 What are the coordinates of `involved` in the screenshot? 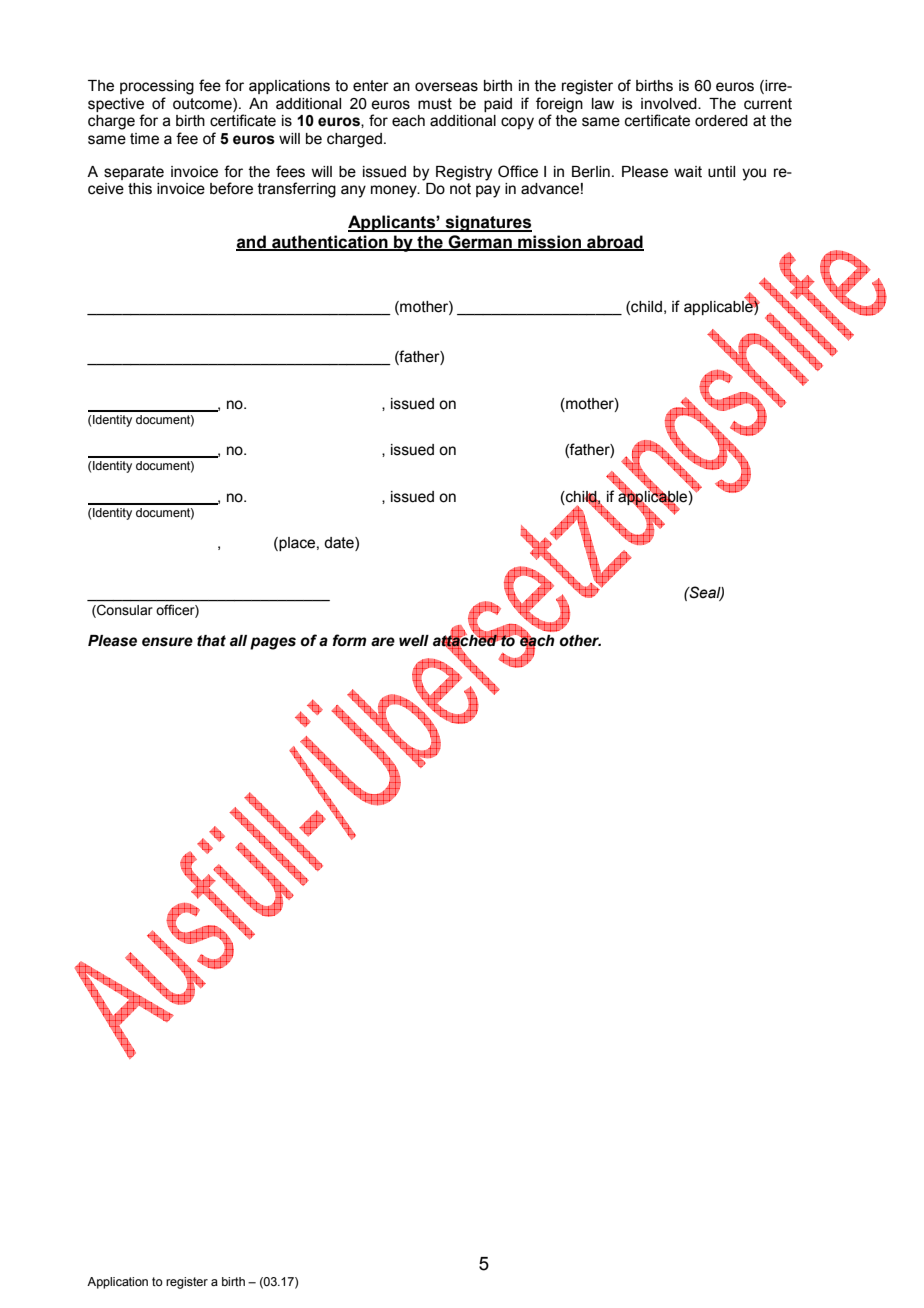 It's located at (670, 104).
